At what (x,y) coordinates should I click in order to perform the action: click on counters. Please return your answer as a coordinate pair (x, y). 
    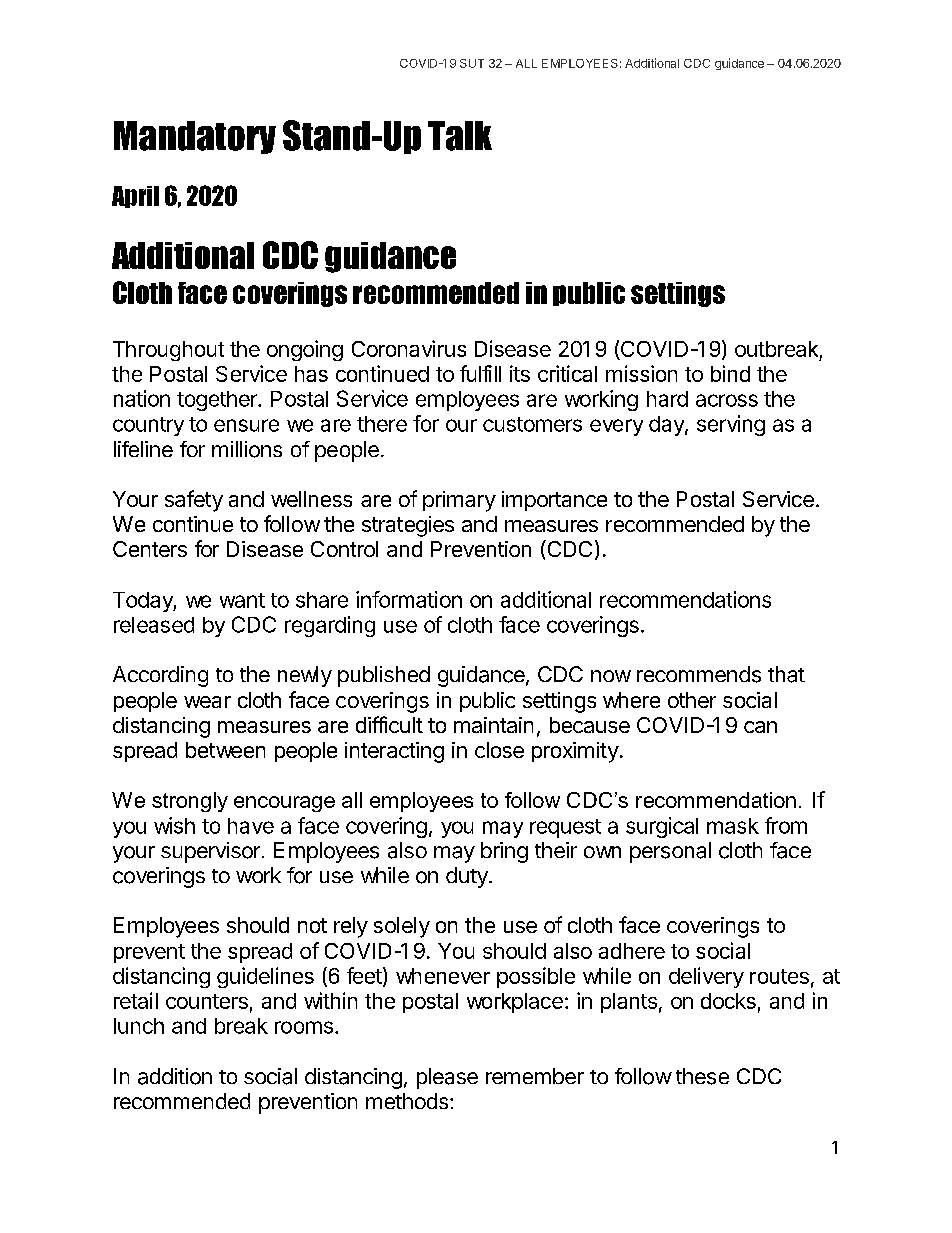
    Looking at the image, I should click on (207, 1001).
